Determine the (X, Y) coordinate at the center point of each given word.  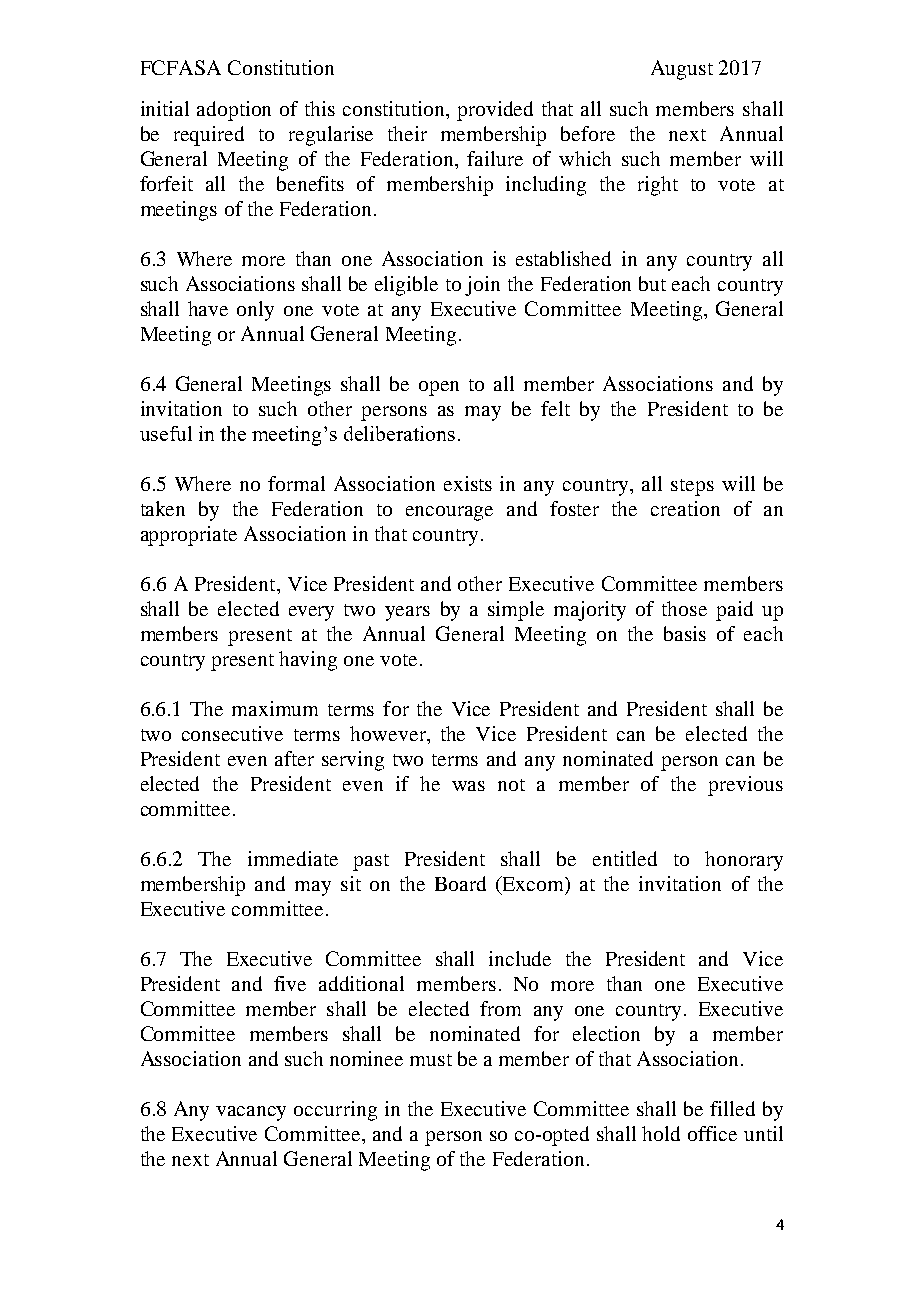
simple (516, 611)
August (682, 70)
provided (495, 111)
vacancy (251, 1113)
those (684, 608)
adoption (234, 111)
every (311, 613)
